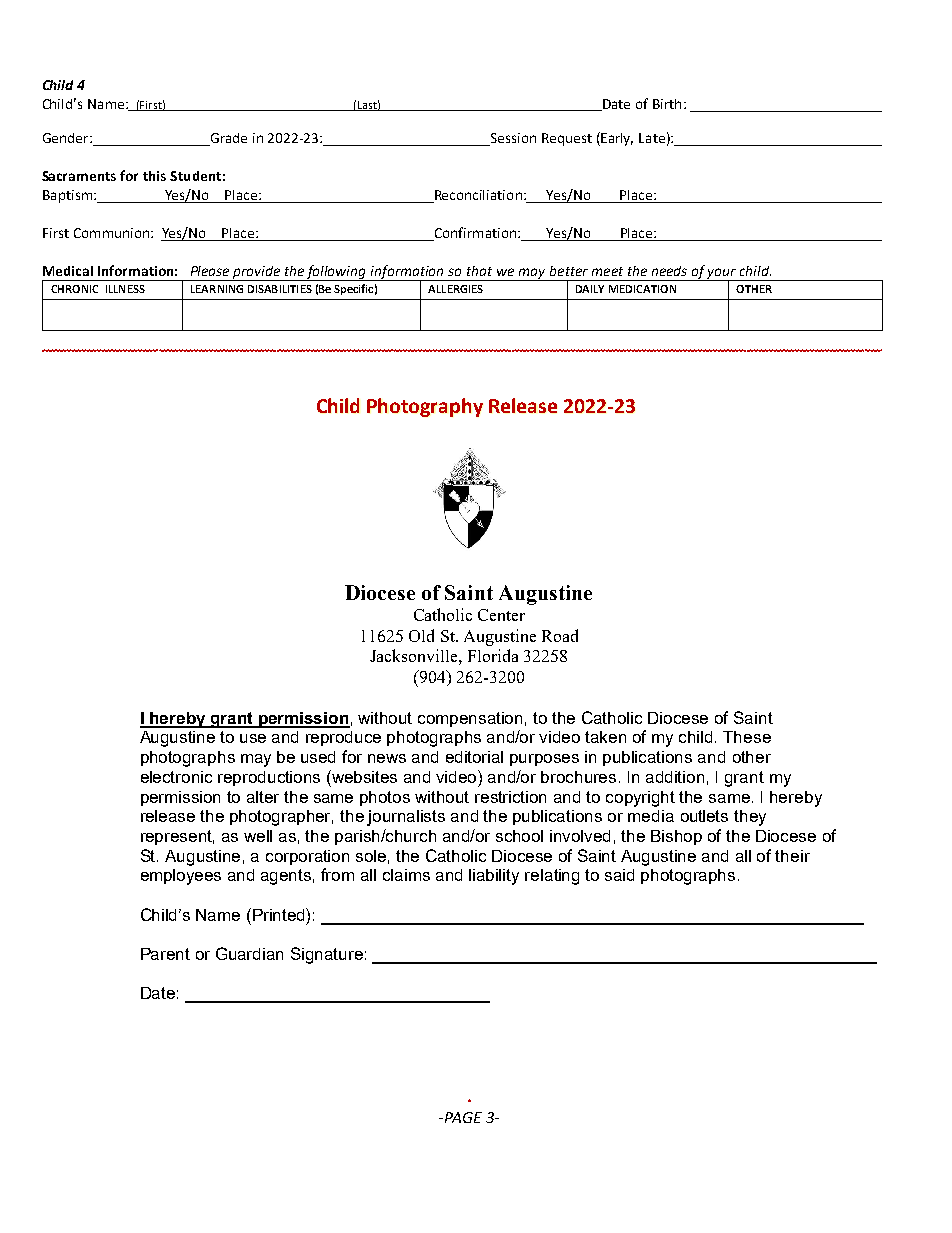 The width and height of the screenshot is (952, 1233). Describe the element at coordinates (177, 837) in the screenshot. I see `represent` at that location.
